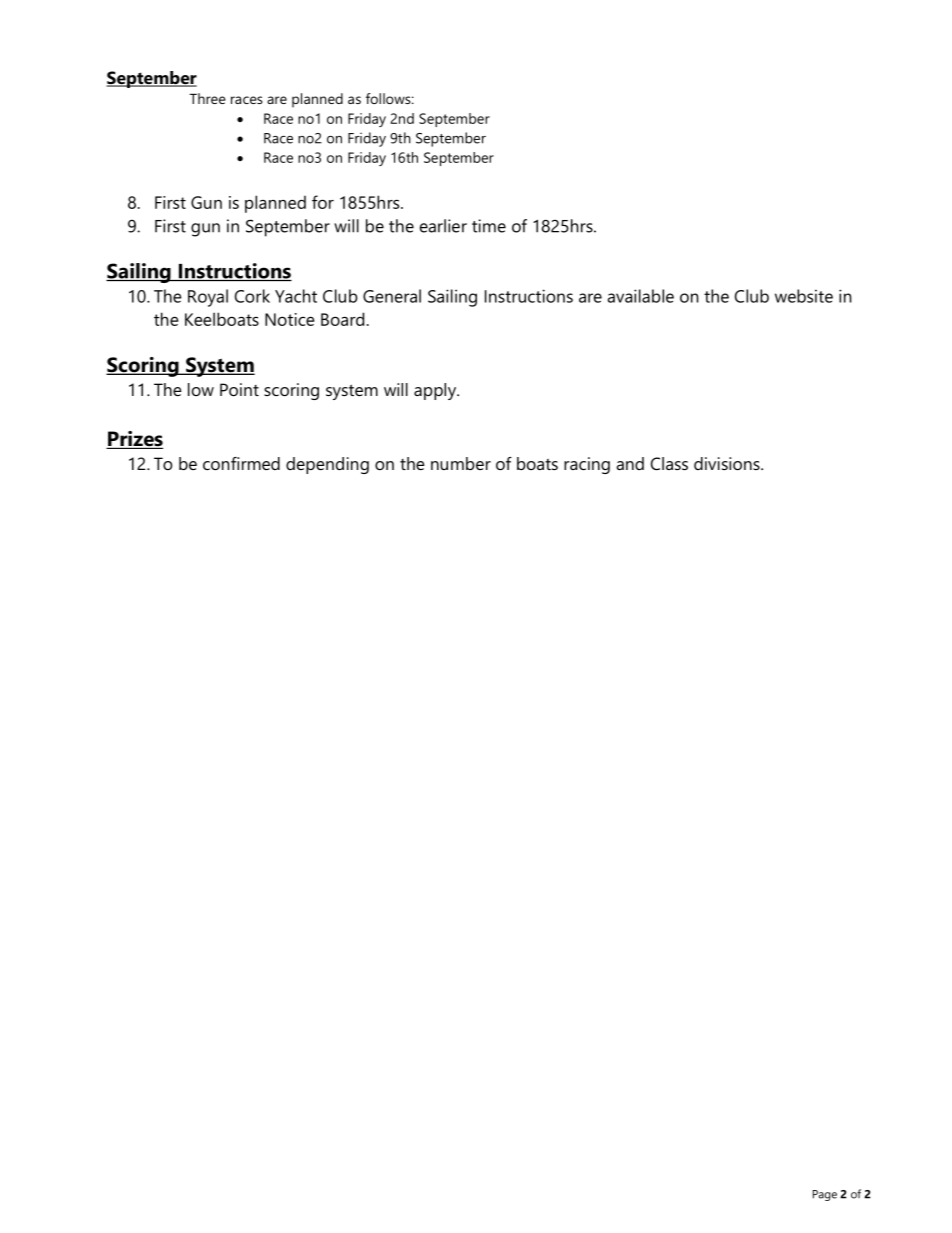 This page has width=952, height=1233. What do you see at coordinates (804, 296) in the page?
I see `website` at bounding box center [804, 296].
